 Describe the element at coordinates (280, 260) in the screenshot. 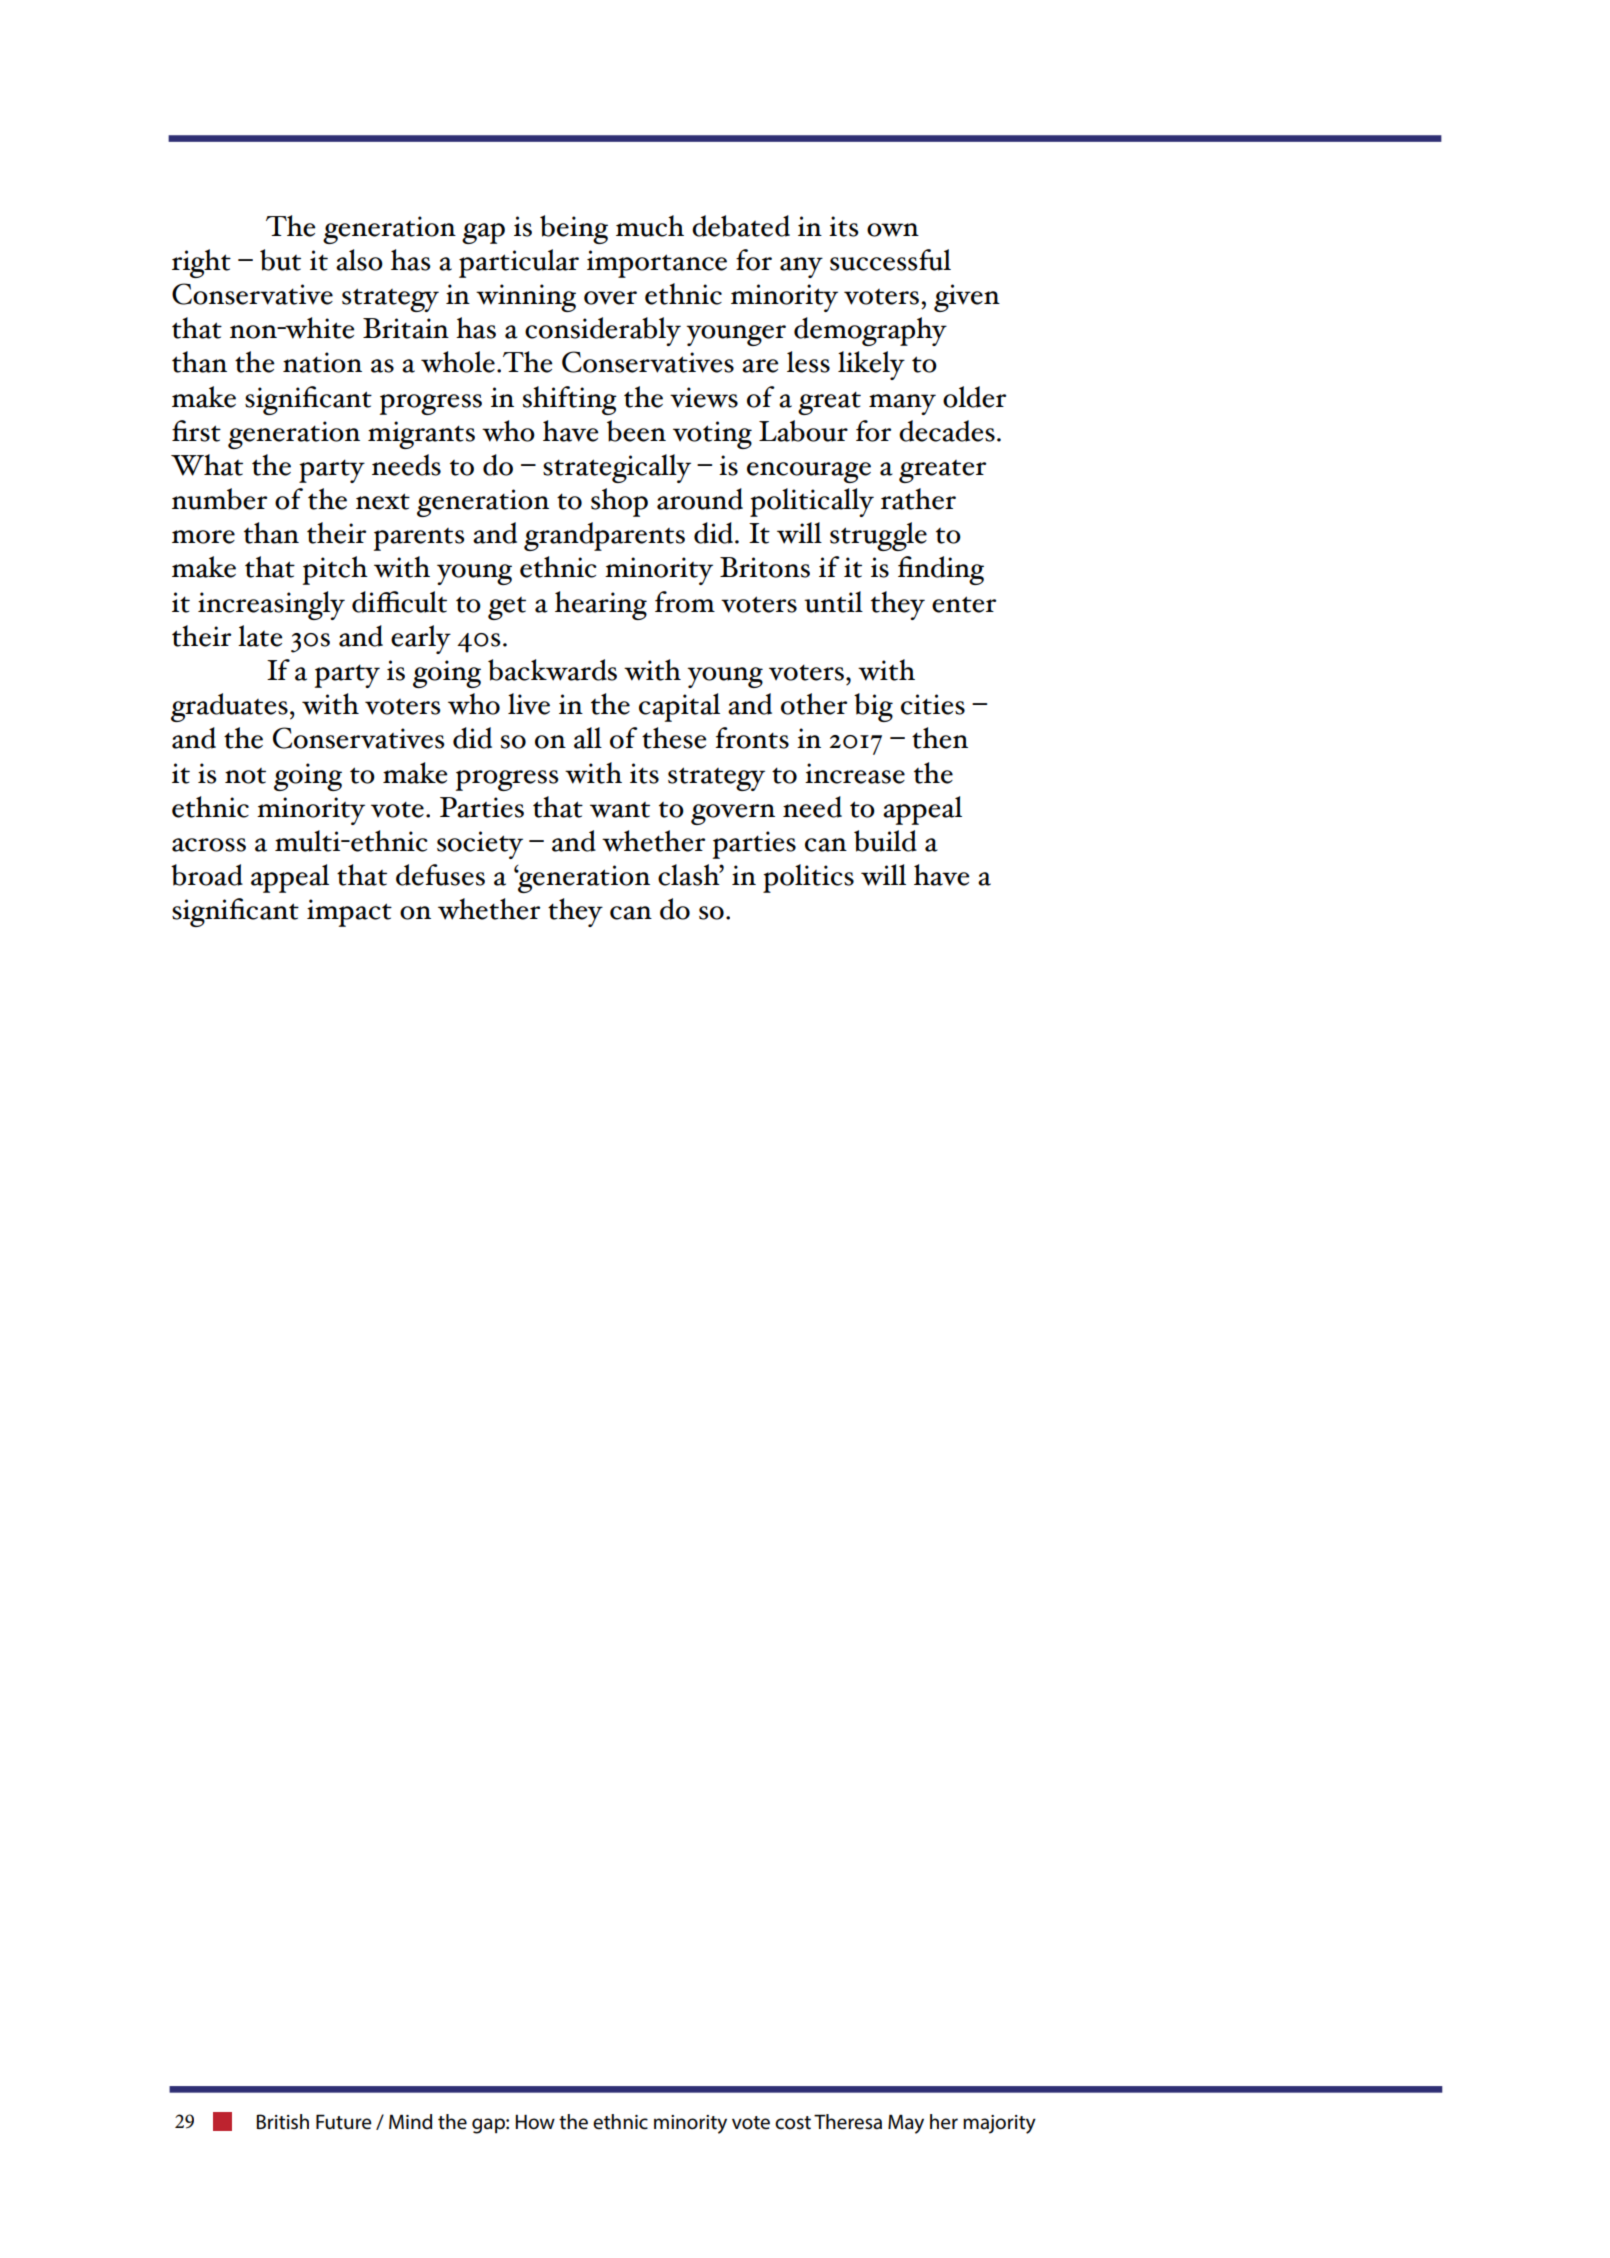

I see `but` at that location.
